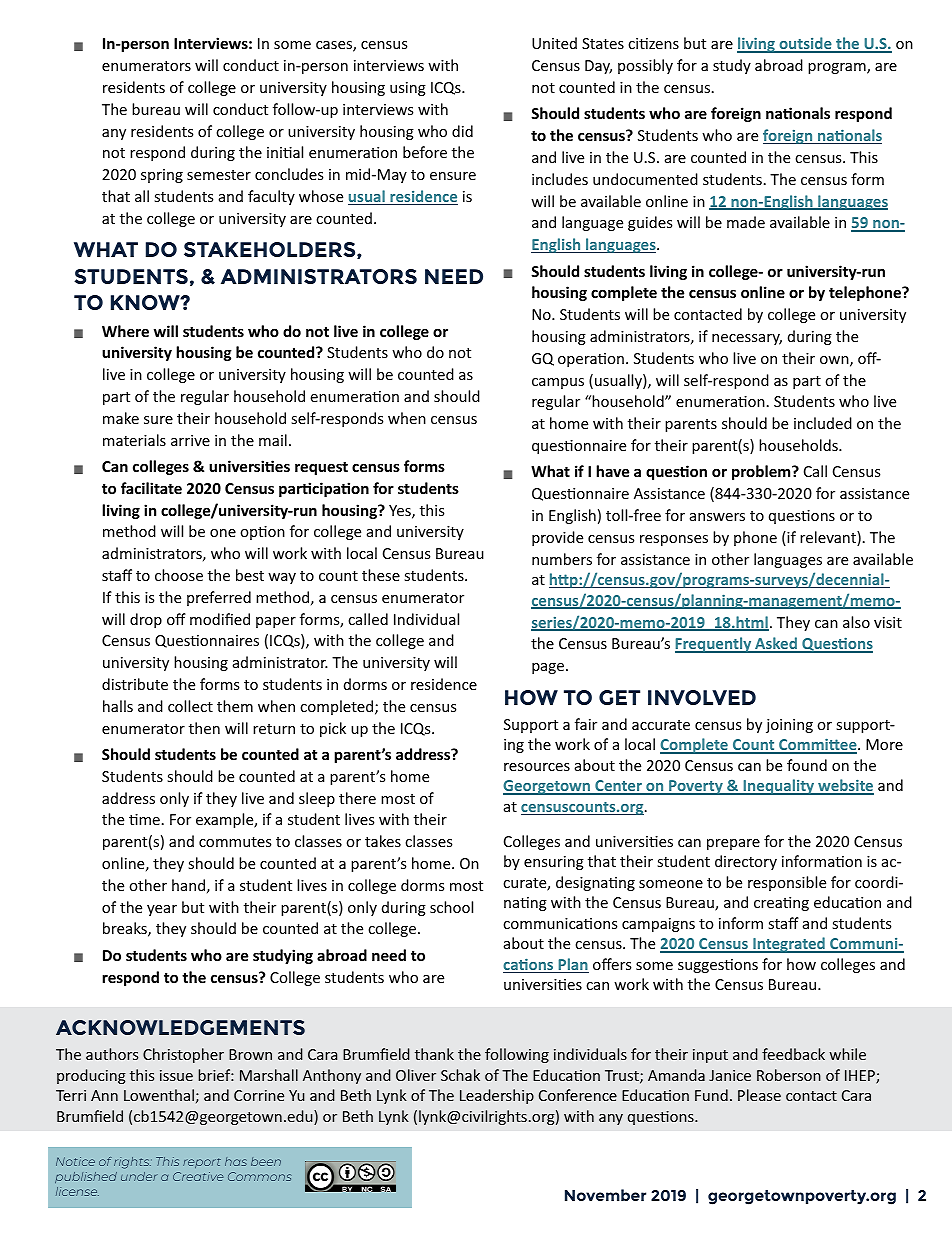  What do you see at coordinates (549, 668) in the screenshot?
I see `page` at bounding box center [549, 668].
